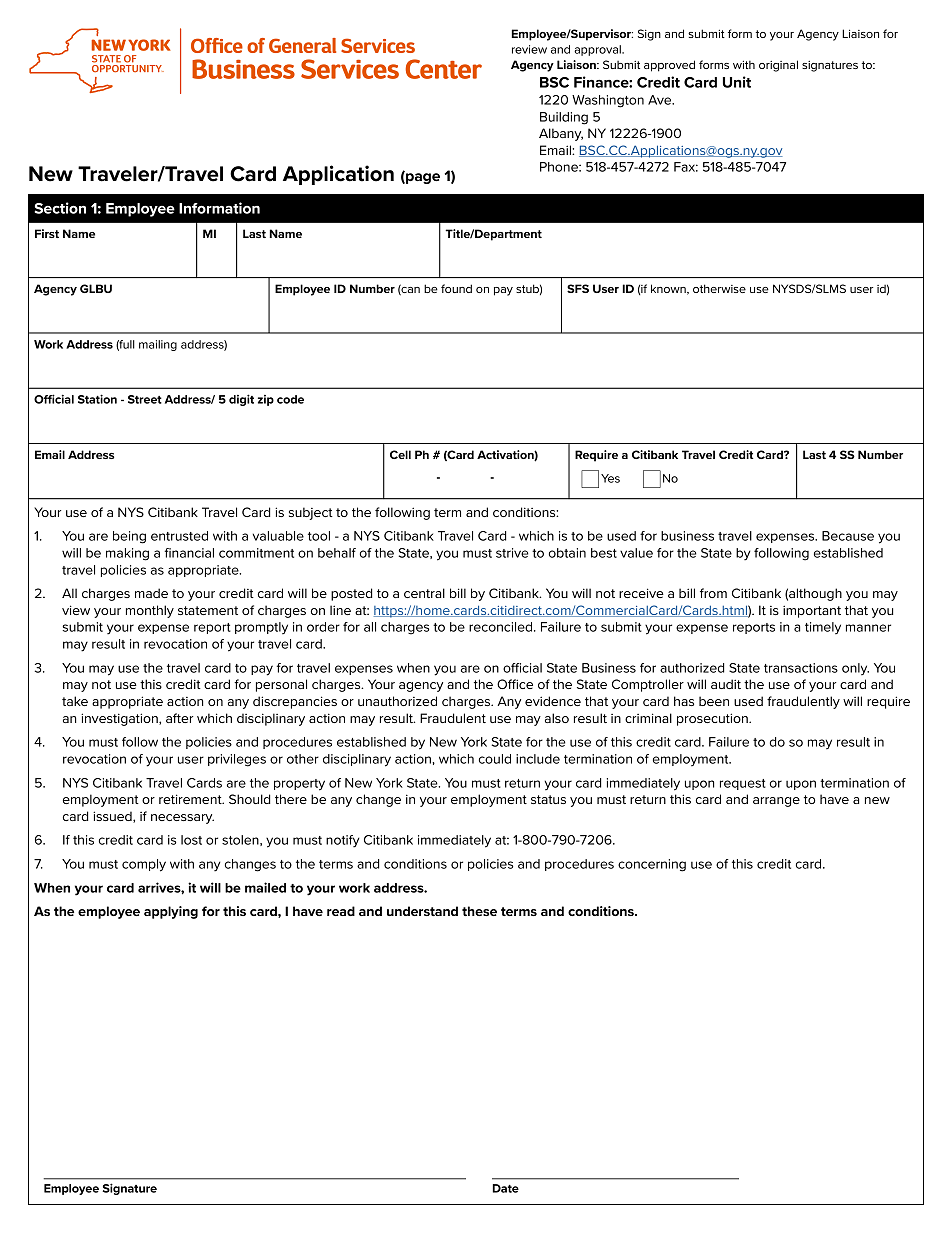 This image has height=1233, width=952. I want to click on issued, so click(113, 817).
